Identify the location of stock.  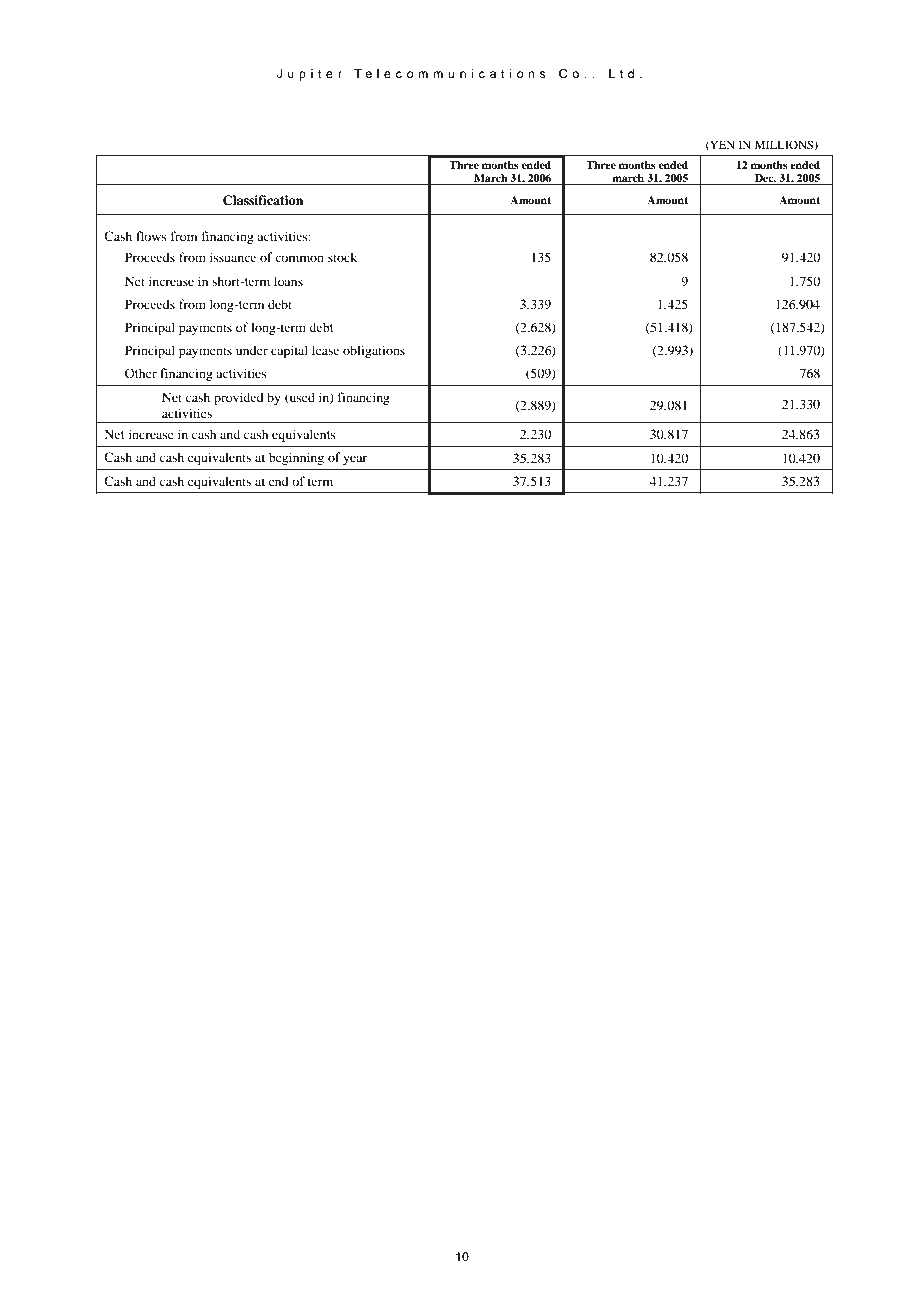
(342, 257).
